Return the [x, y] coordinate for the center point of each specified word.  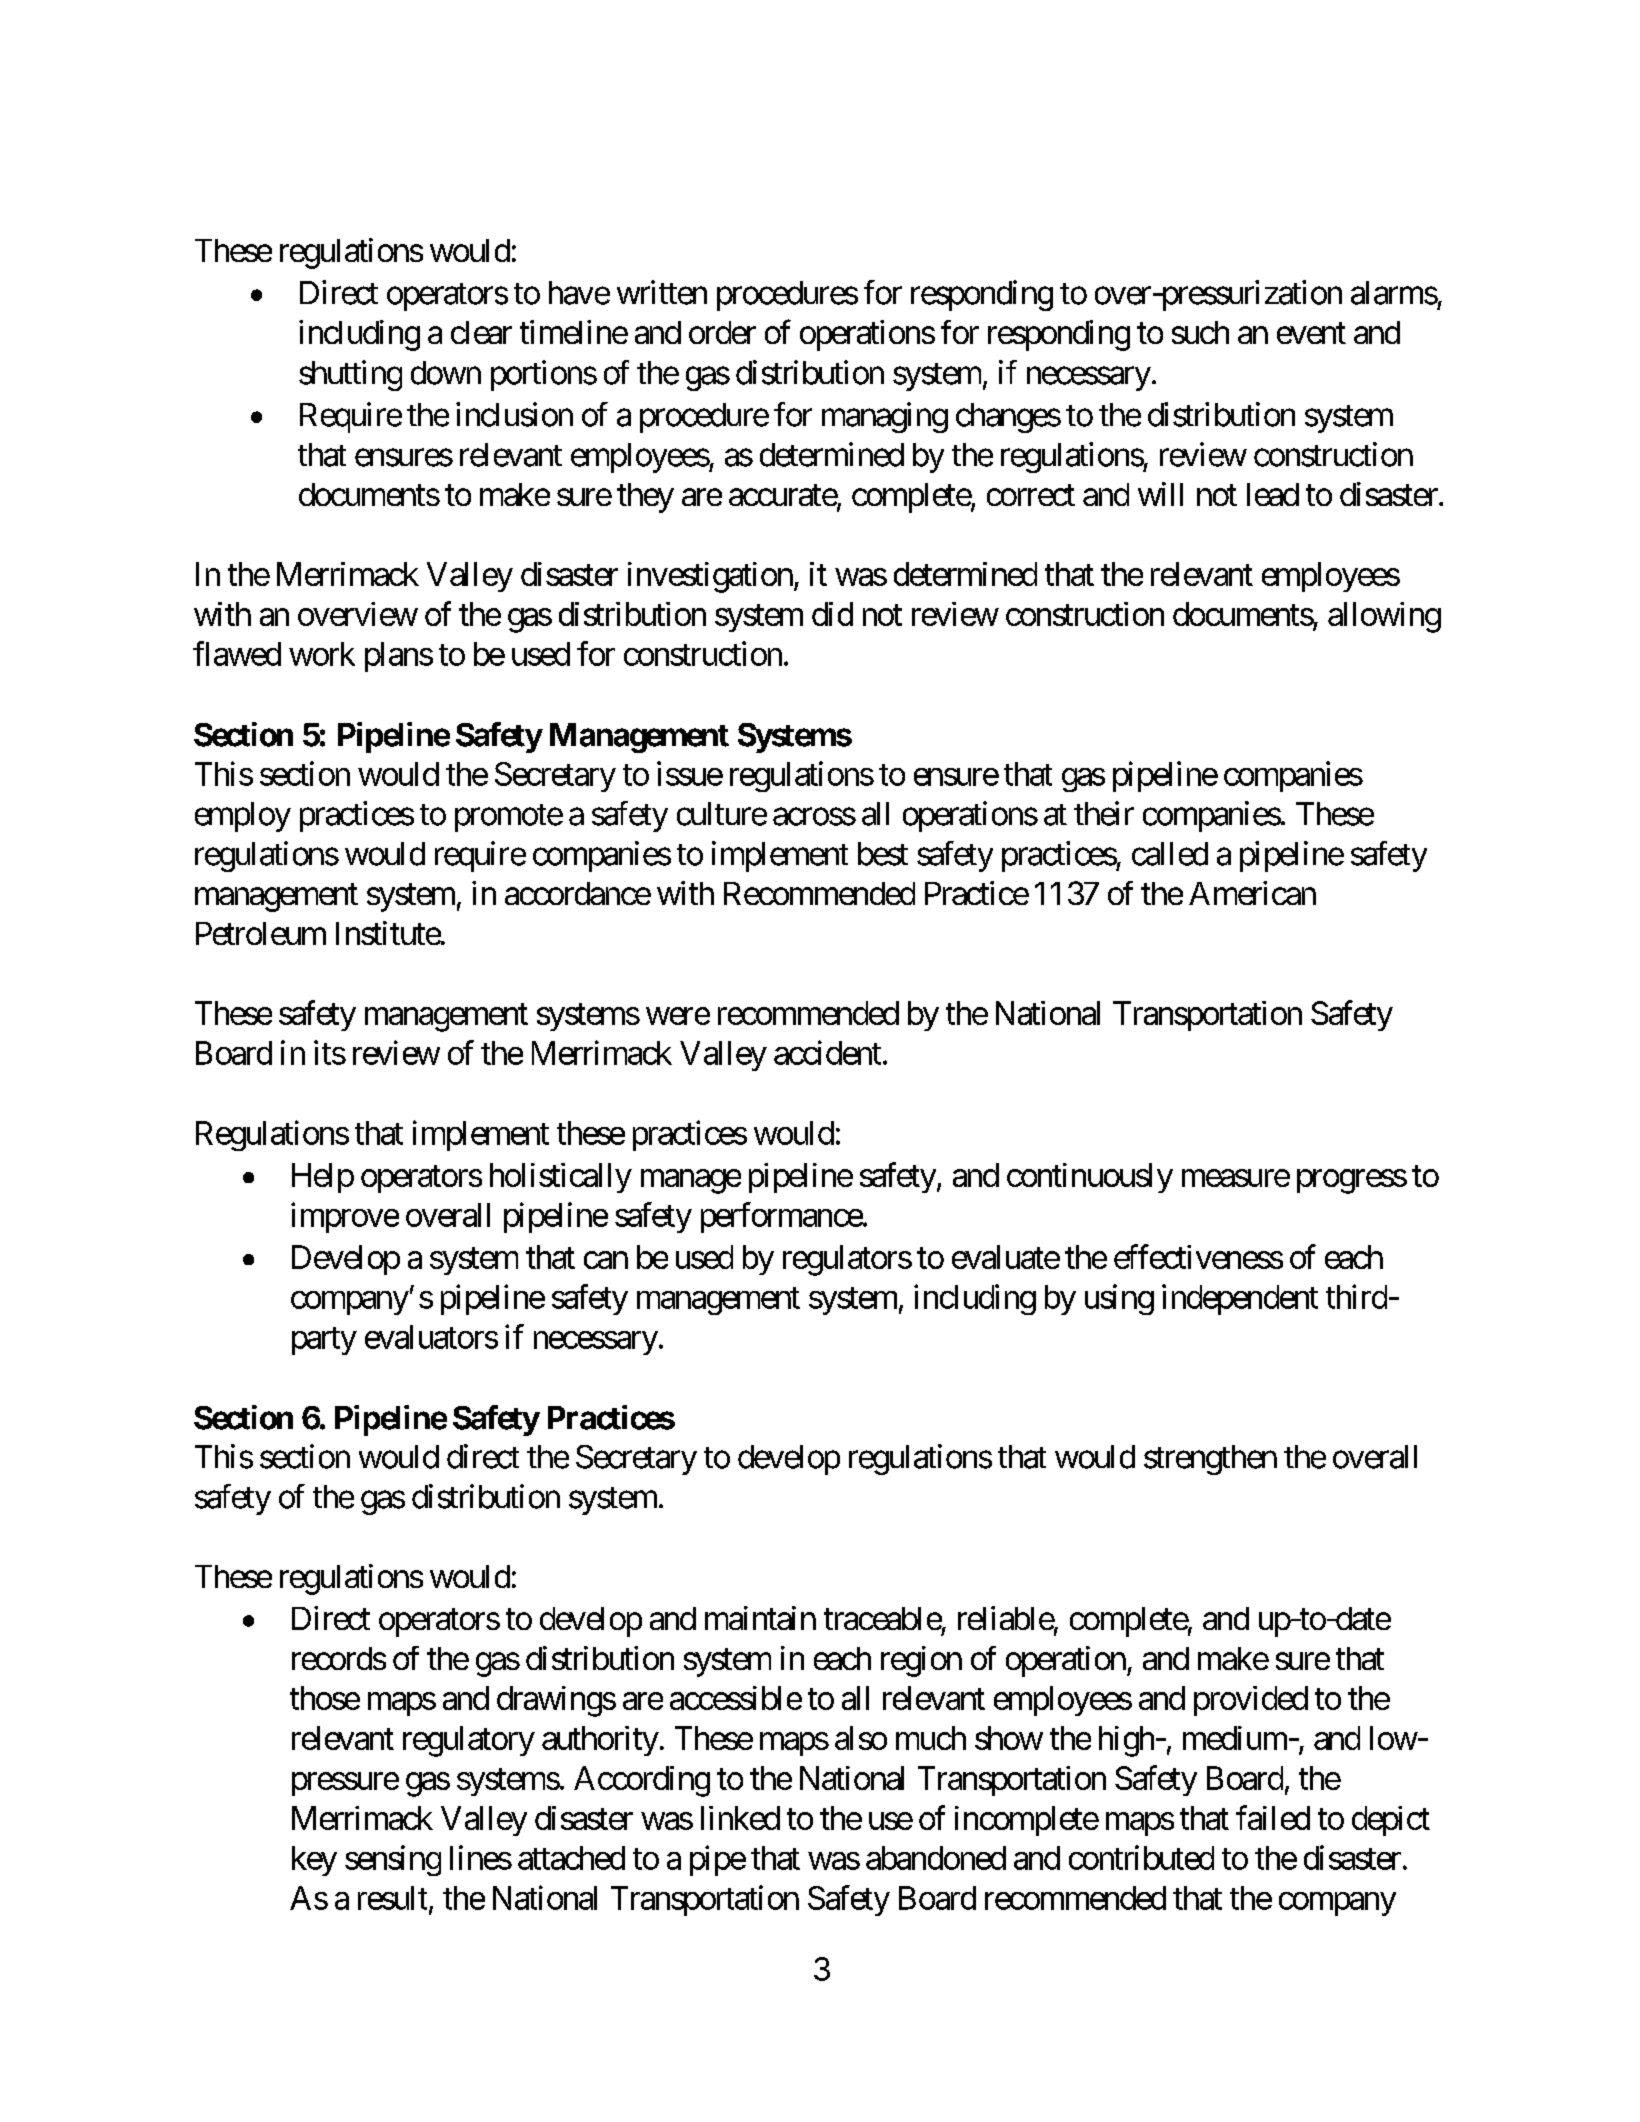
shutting [350, 375]
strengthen [1210, 1460]
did [832, 614]
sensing [393, 1860]
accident [827, 1052]
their [1104, 813]
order [722, 332]
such [1200, 332]
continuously [1090, 1178]
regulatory [469, 1741]
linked [740, 1818]
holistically [561, 1178]
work [322, 654]
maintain [760, 1618]
